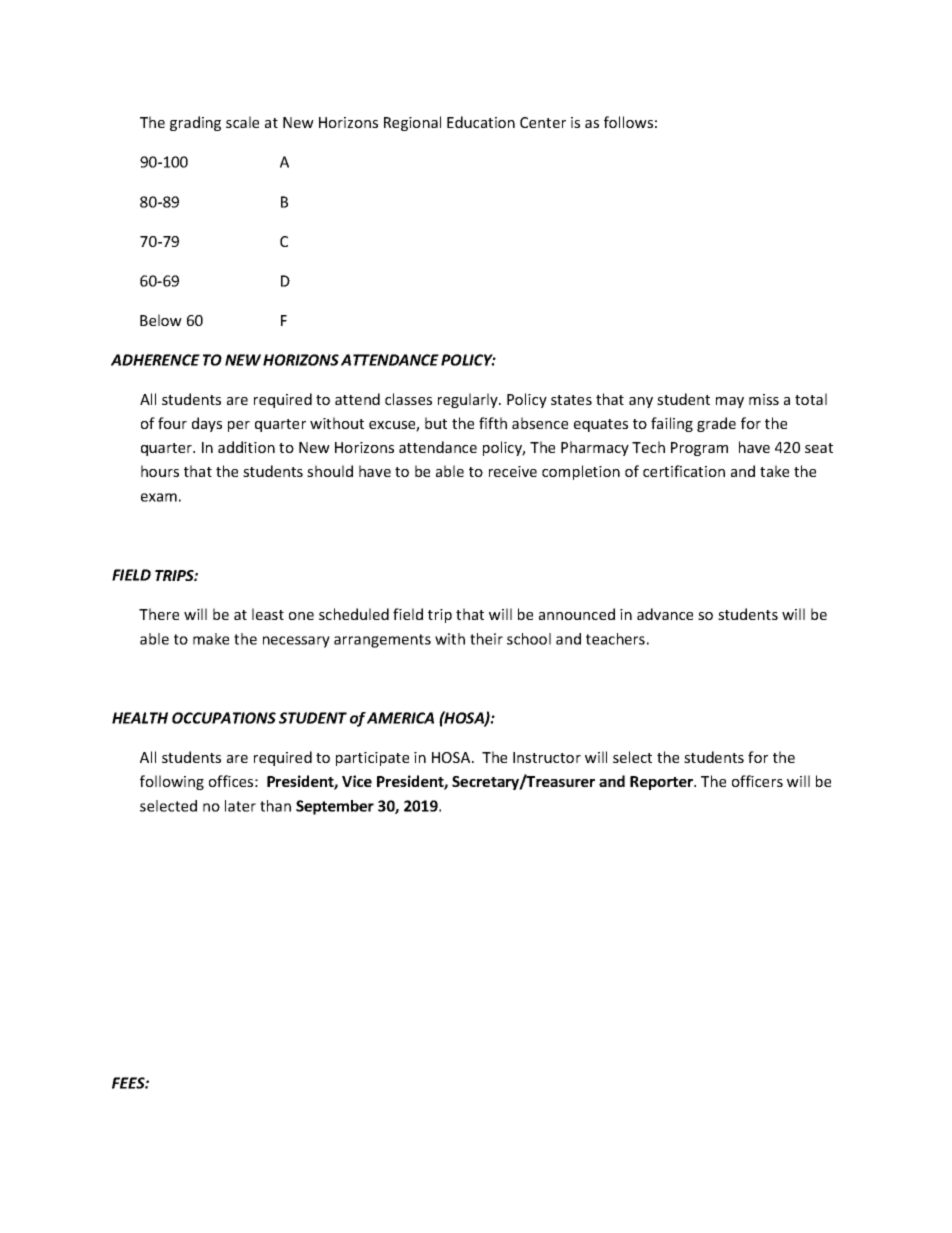 The height and width of the screenshot is (1233, 952). I want to click on miss, so click(764, 399).
